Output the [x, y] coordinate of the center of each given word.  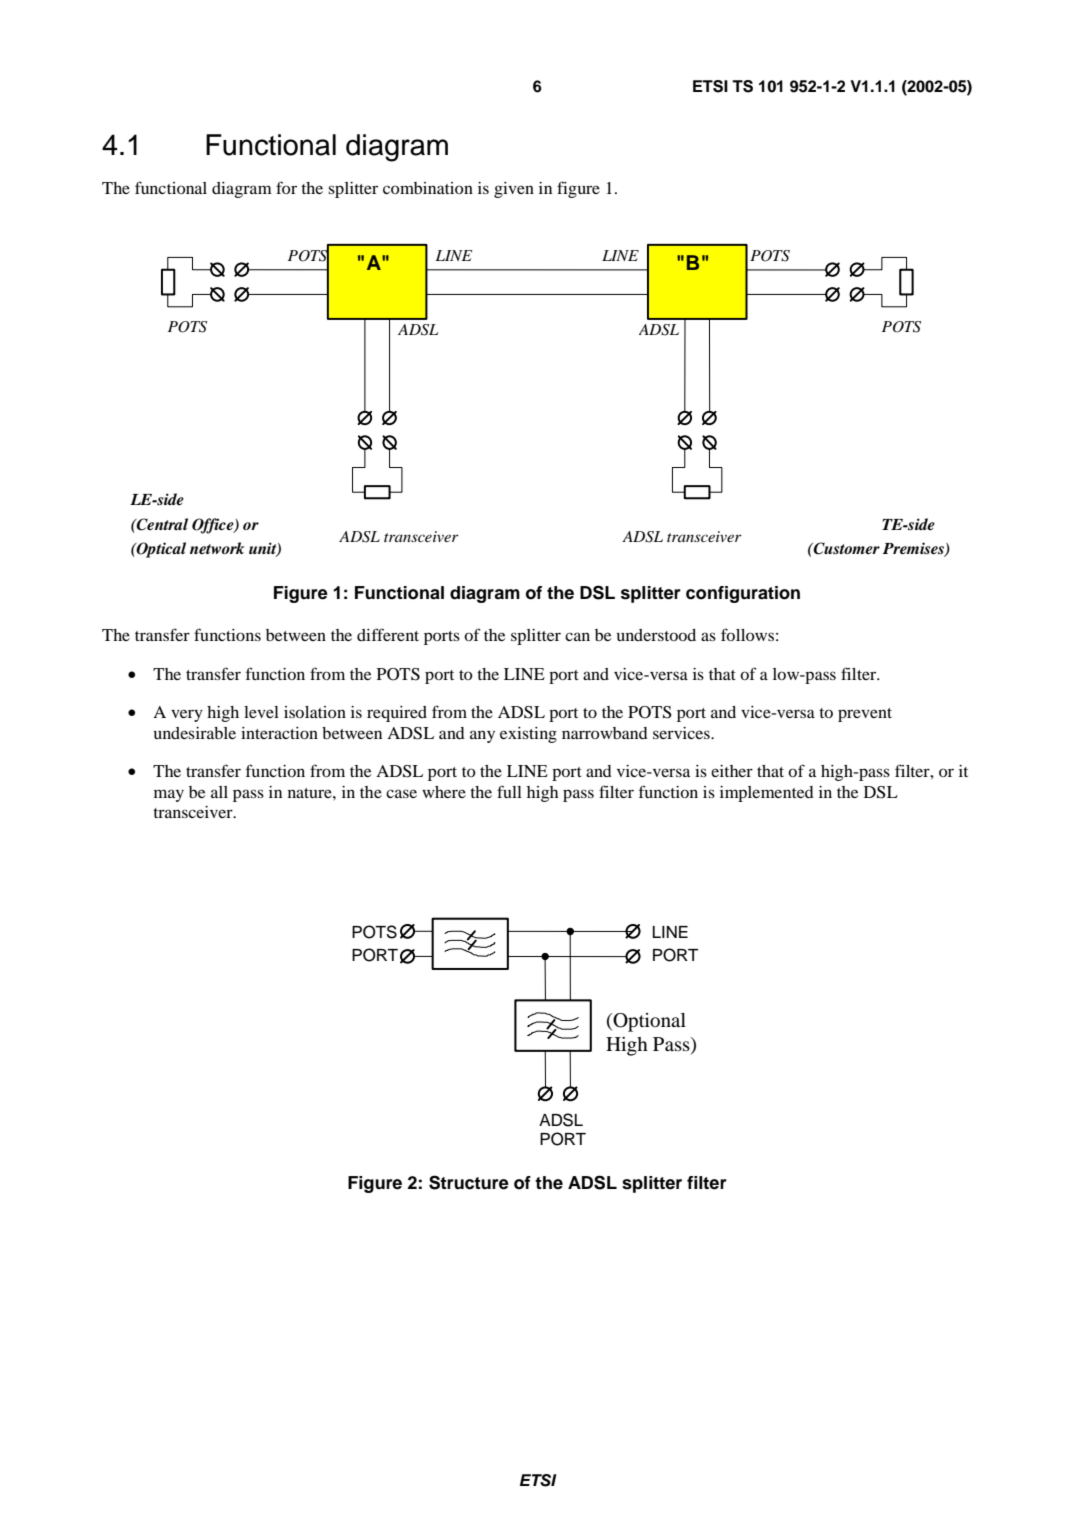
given [514, 190]
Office [214, 526]
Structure [469, 1182]
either [732, 771]
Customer [846, 548]
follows [747, 634]
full [509, 791]
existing [528, 735]
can [577, 636]
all [219, 792]
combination [428, 188]
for [286, 187]
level [261, 712]
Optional [648, 1022]
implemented [767, 794]
